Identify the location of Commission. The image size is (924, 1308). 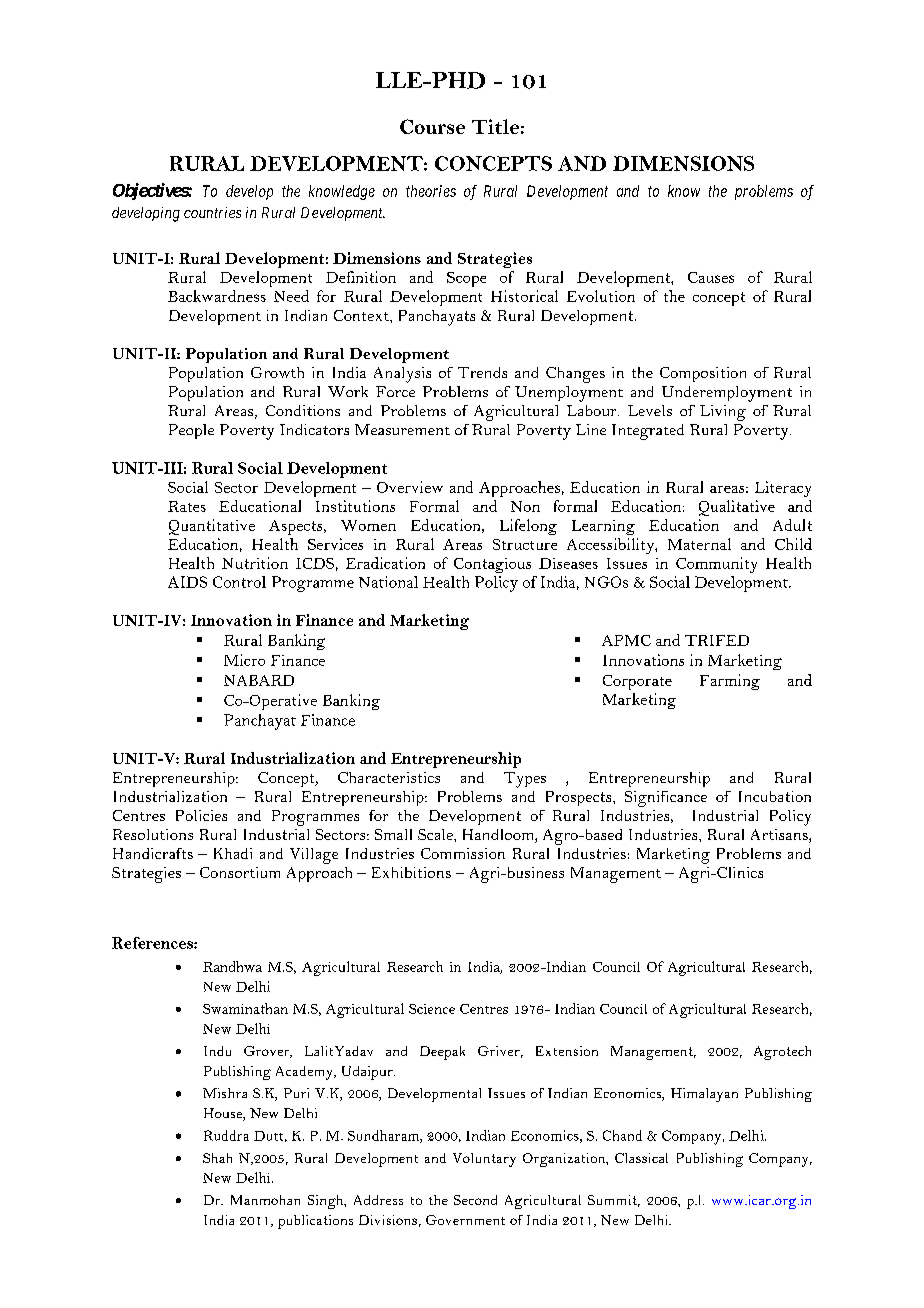
(463, 853).
